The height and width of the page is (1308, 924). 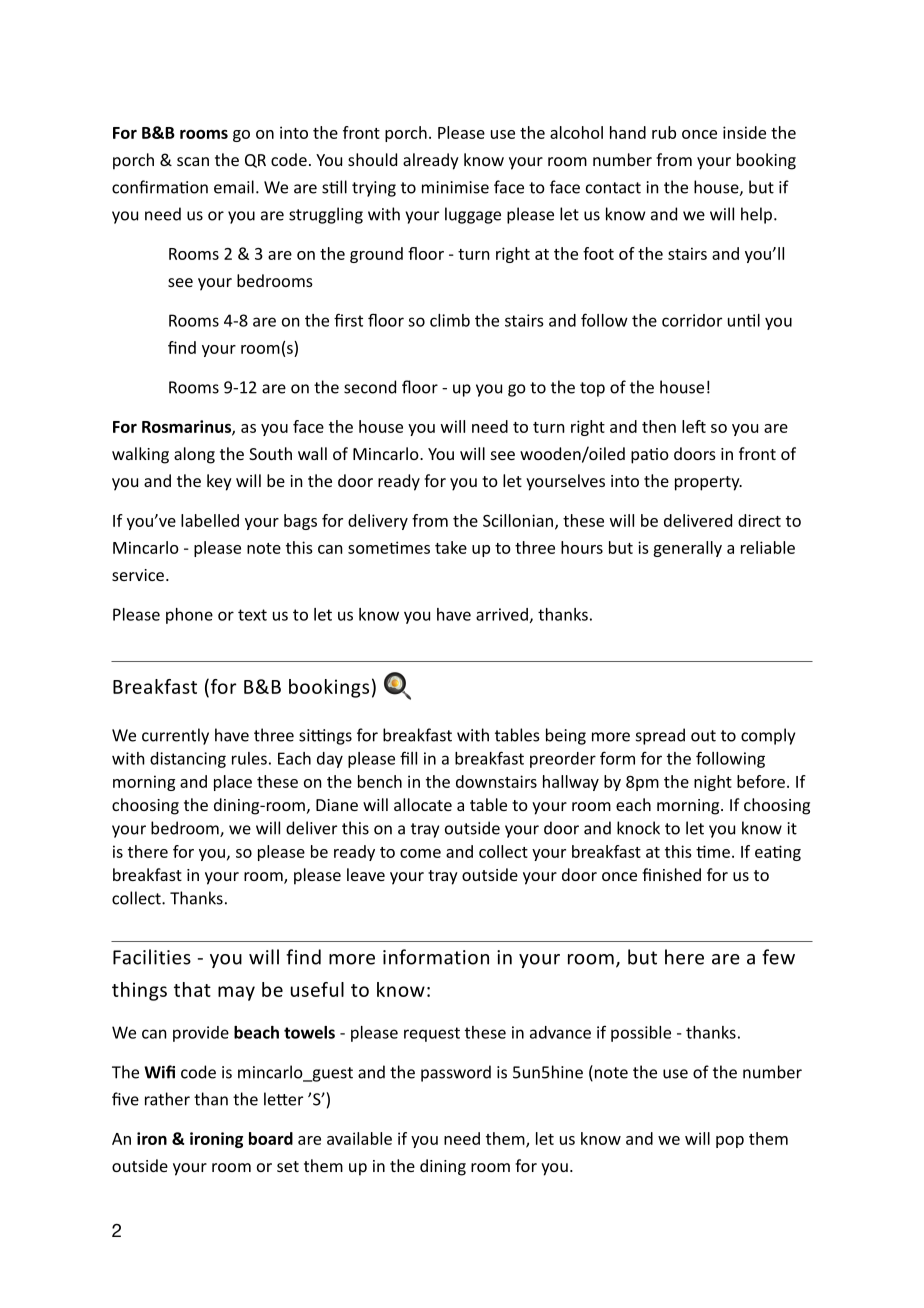 What do you see at coordinates (664, 132) in the page?
I see `rub` at bounding box center [664, 132].
